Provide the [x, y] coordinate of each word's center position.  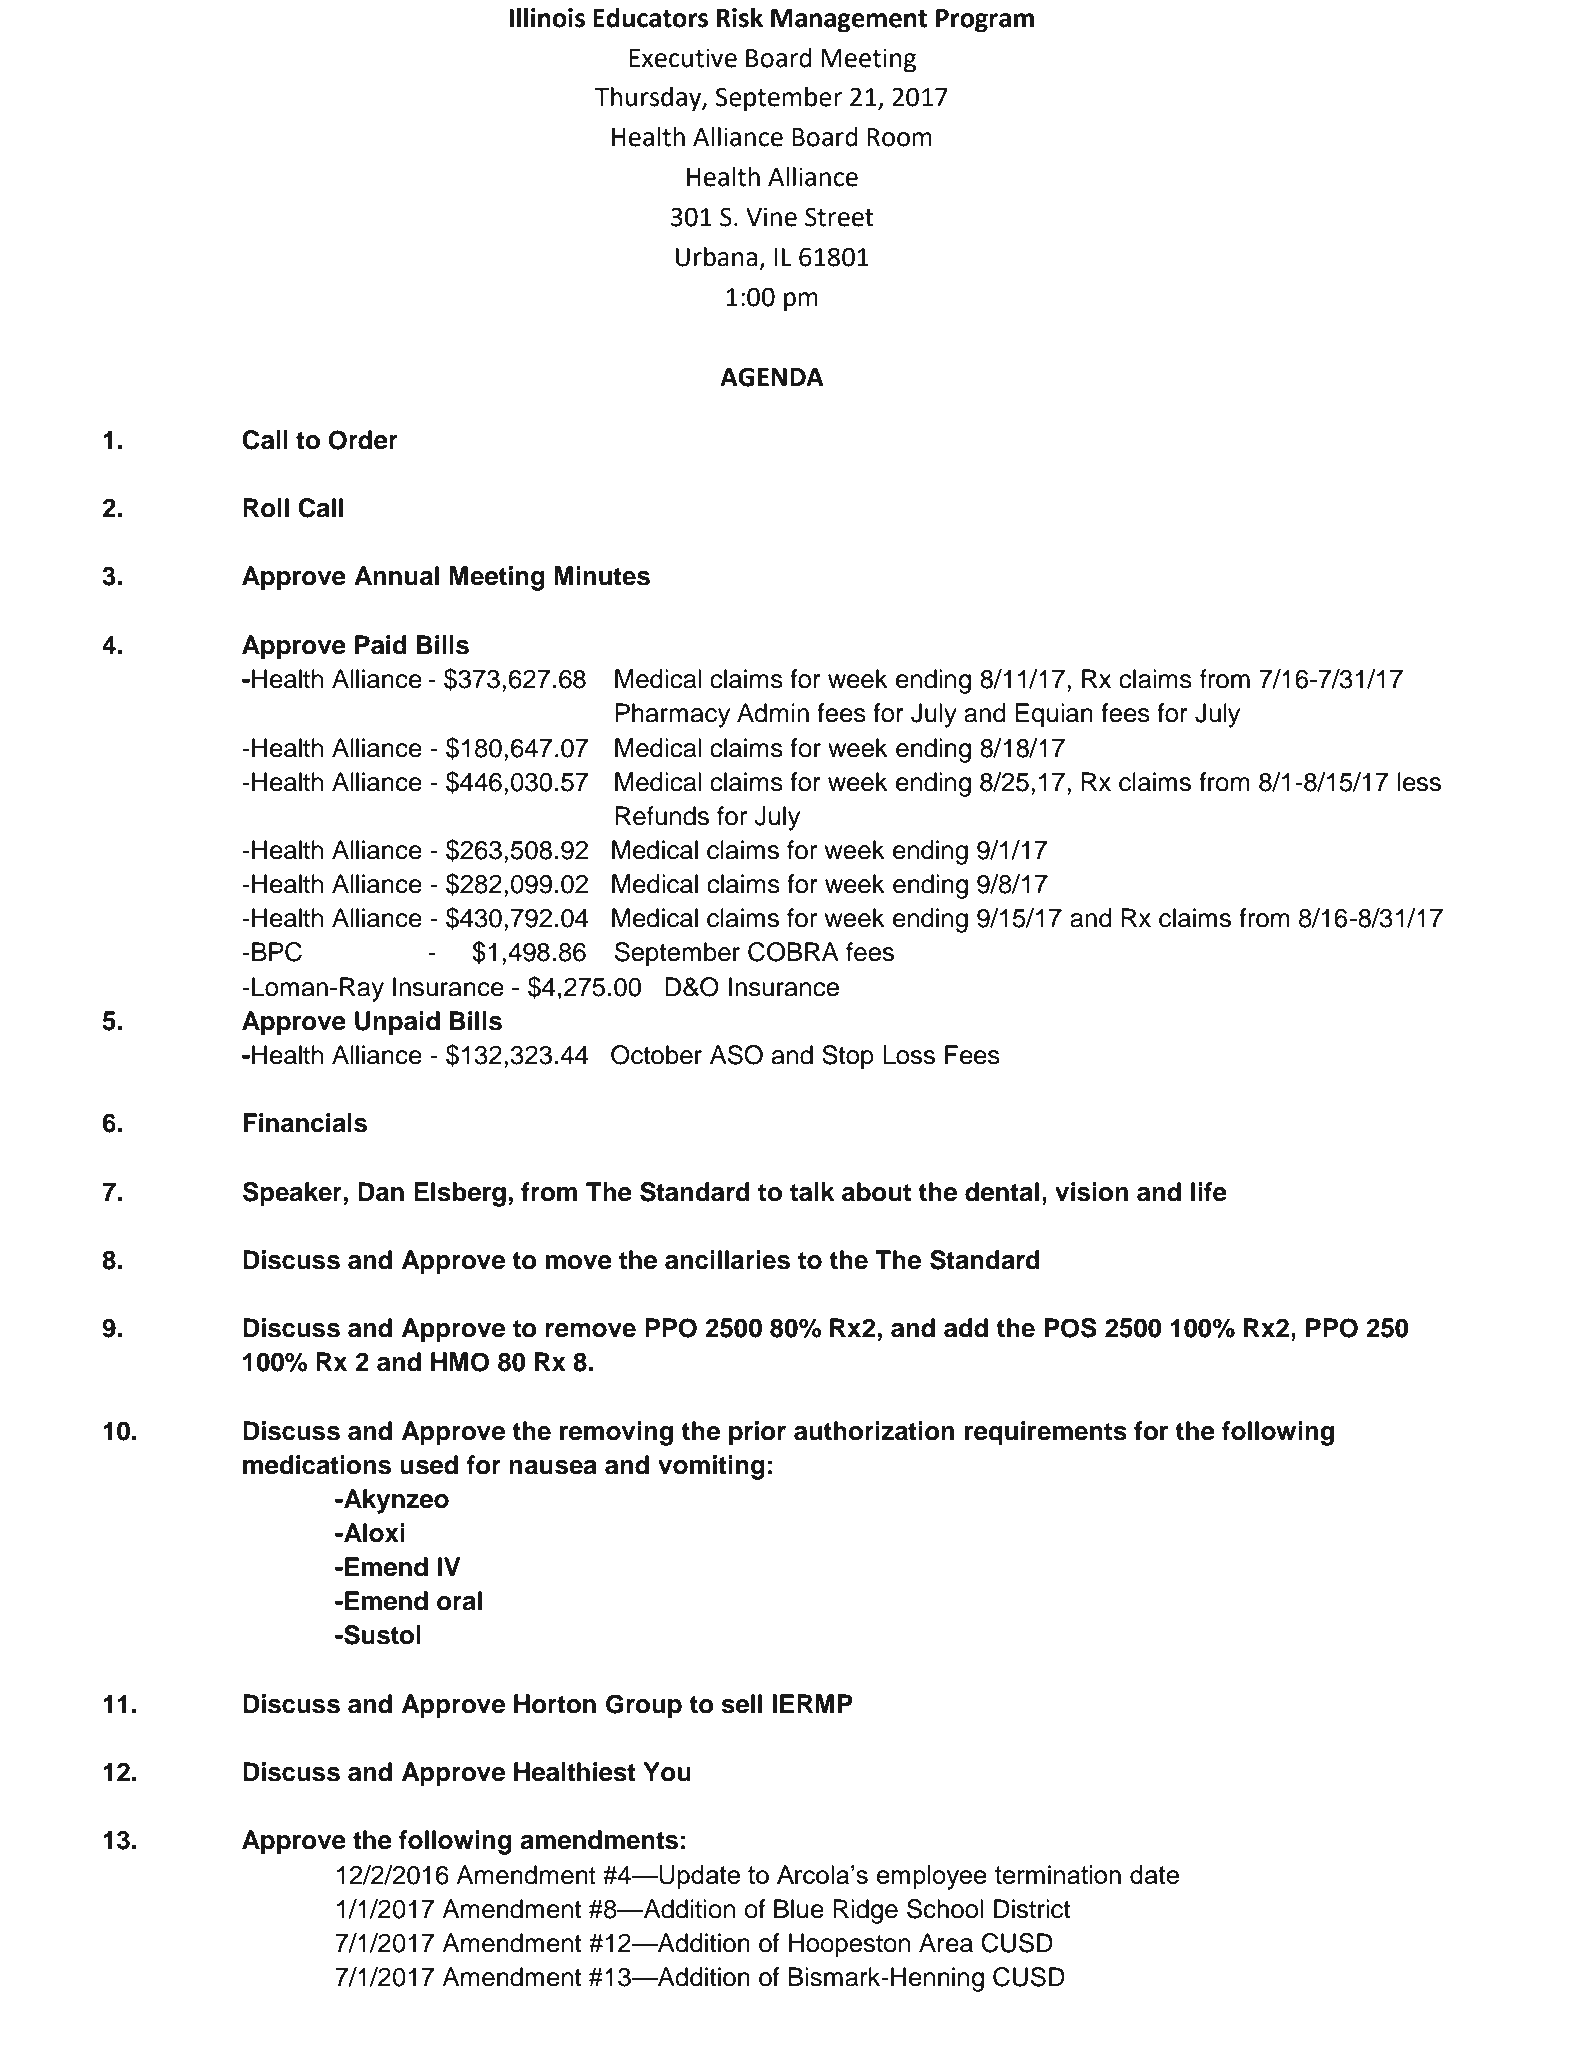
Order [363, 440]
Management [849, 21]
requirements [1046, 1433]
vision [1091, 1192]
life [1209, 1192]
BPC [277, 952]
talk [812, 1192]
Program [985, 21]
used [429, 1465]
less [1419, 782]
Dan [381, 1192]
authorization [874, 1431]
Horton [555, 1704]
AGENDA [772, 377]
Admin [773, 713]
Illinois [547, 18]
